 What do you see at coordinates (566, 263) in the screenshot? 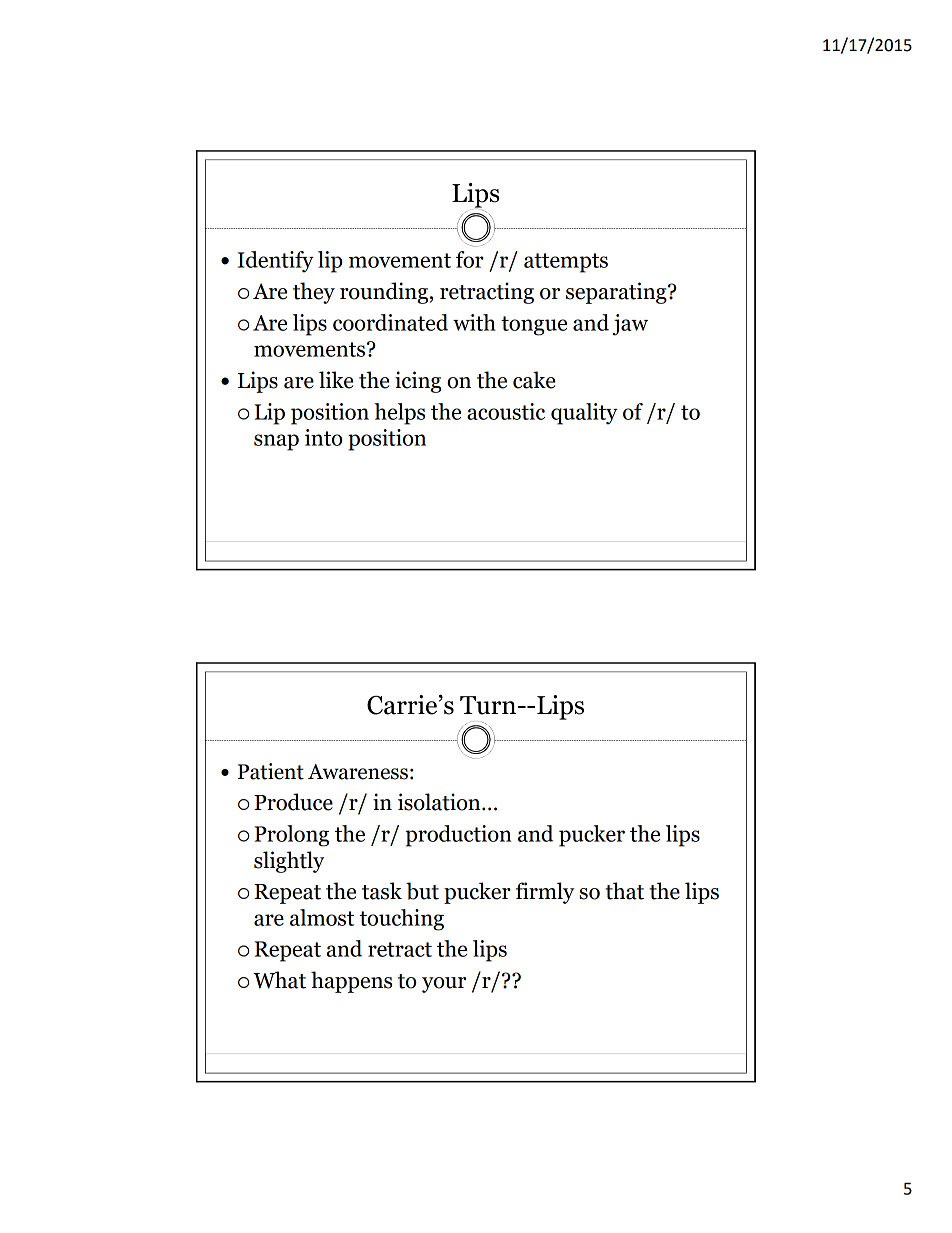
I see `attempts` at bounding box center [566, 263].
